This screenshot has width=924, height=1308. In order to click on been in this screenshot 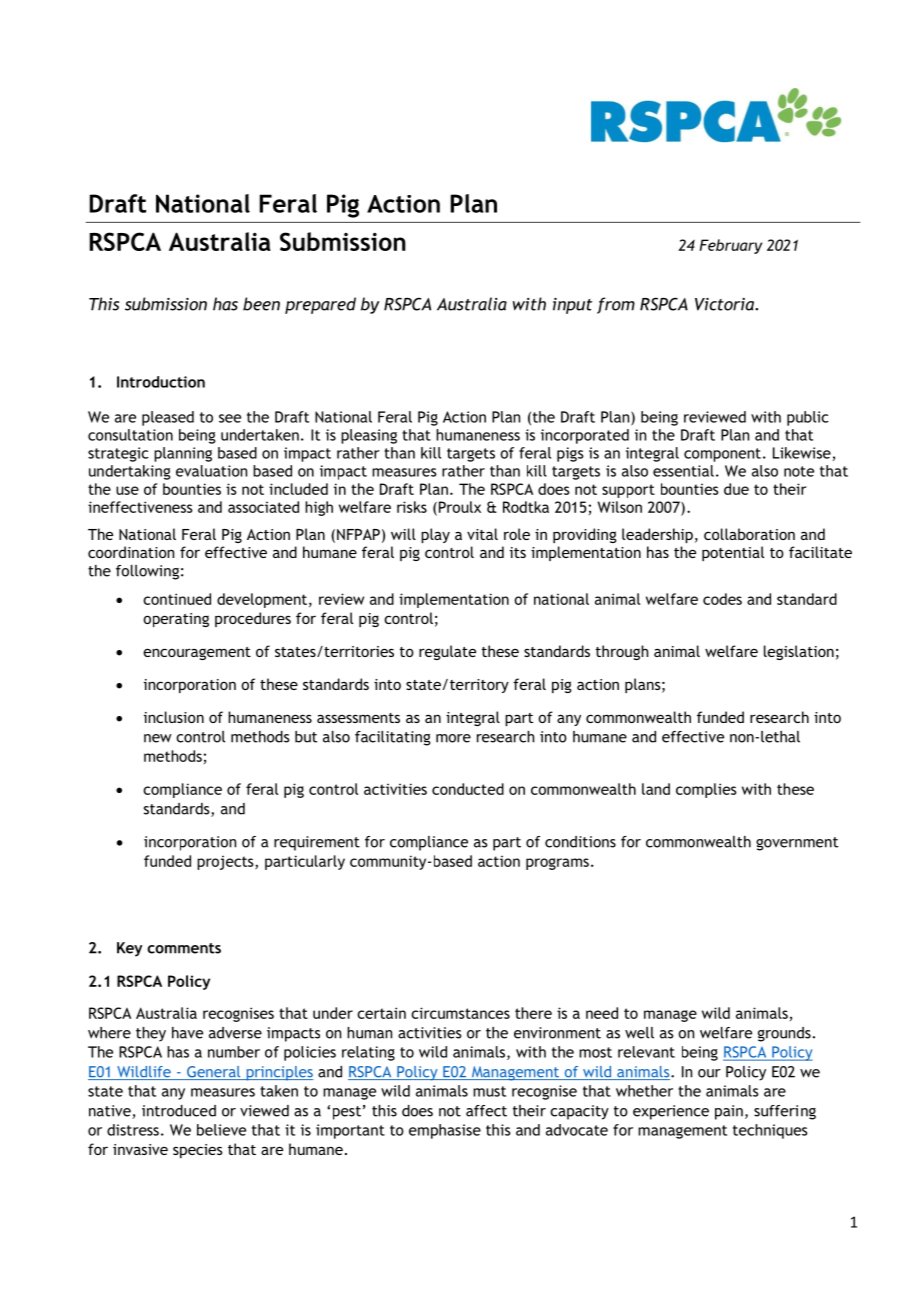, I will do `click(261, 304)`.
